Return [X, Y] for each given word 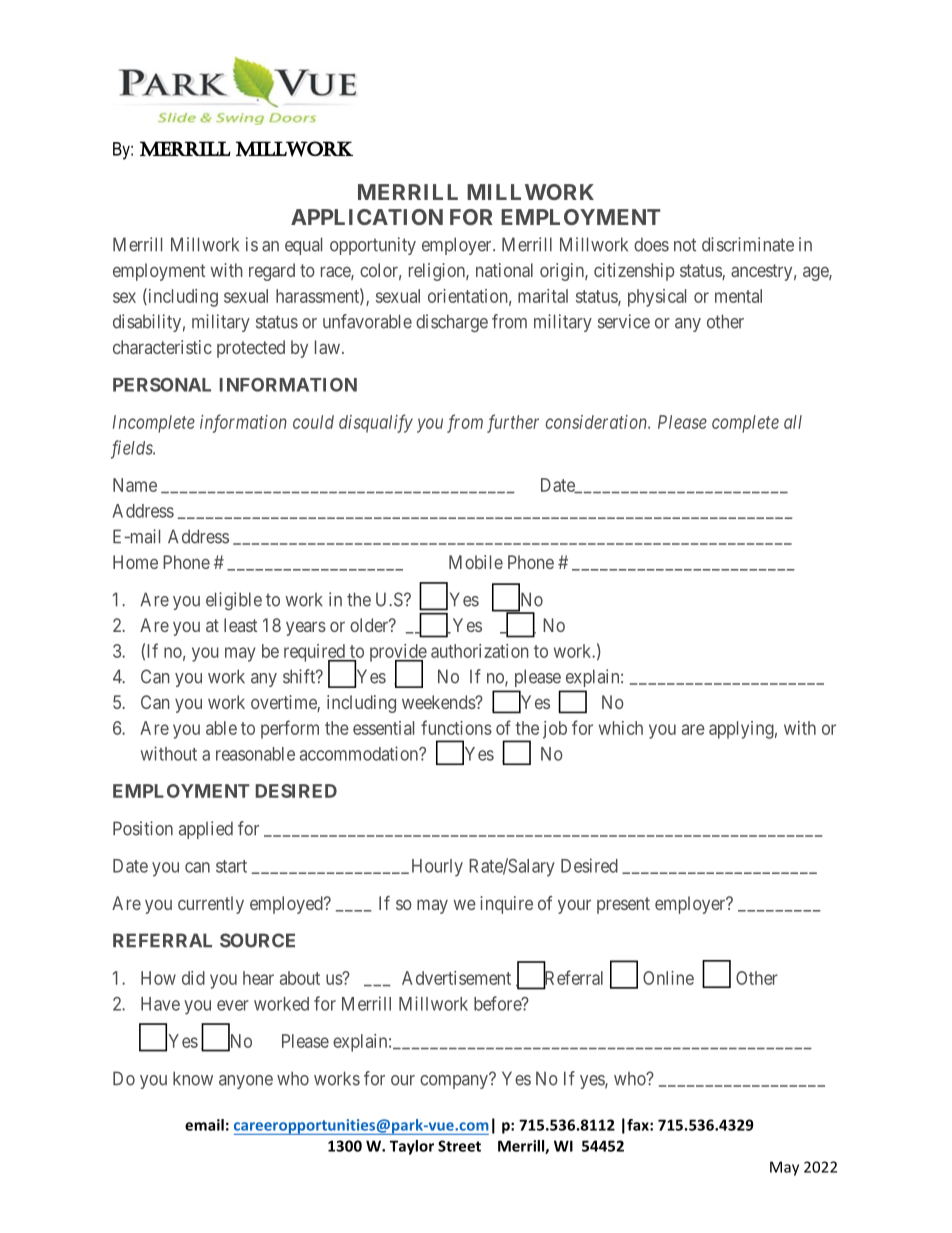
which [621, 728]
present [623, 905]
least [240, 625]
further [513, 423]
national [504, 270]
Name [135, 485]
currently [211, 905]
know [193, 1078]
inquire [506, 905]
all [793, 422]
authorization [479, 651]
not [685, 245]
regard [272, 272]
